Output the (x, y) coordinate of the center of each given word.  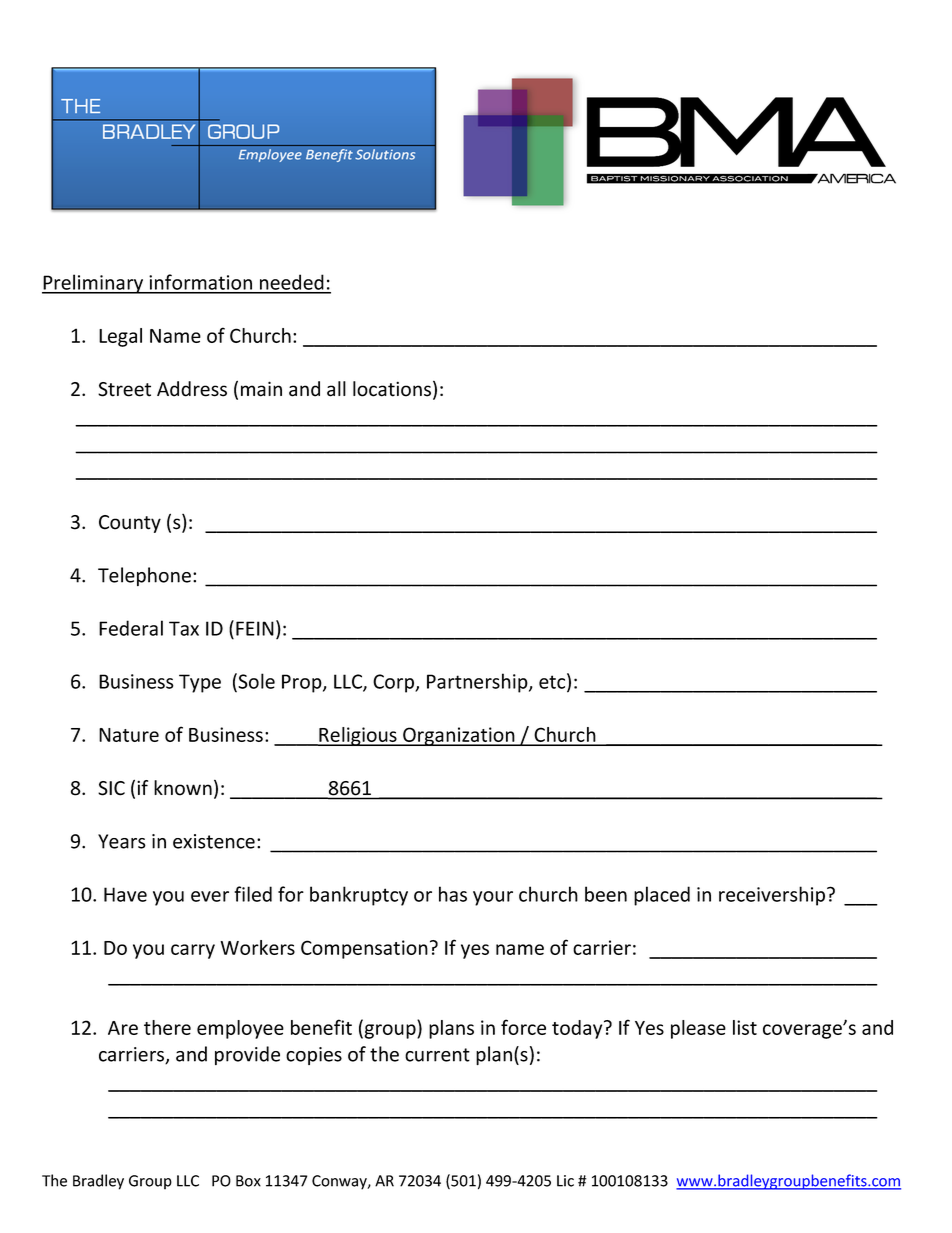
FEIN (255, 628)
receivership (773, 896)
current (437, 1055)
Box (248, 1181)
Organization (459, 736)
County (130, 524)
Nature (129, 735)
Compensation (364, 949)
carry (193, 951)
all (336, 389)
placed (662, 896)
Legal (120, 337)
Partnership (478, 683)
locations (393, 390)
